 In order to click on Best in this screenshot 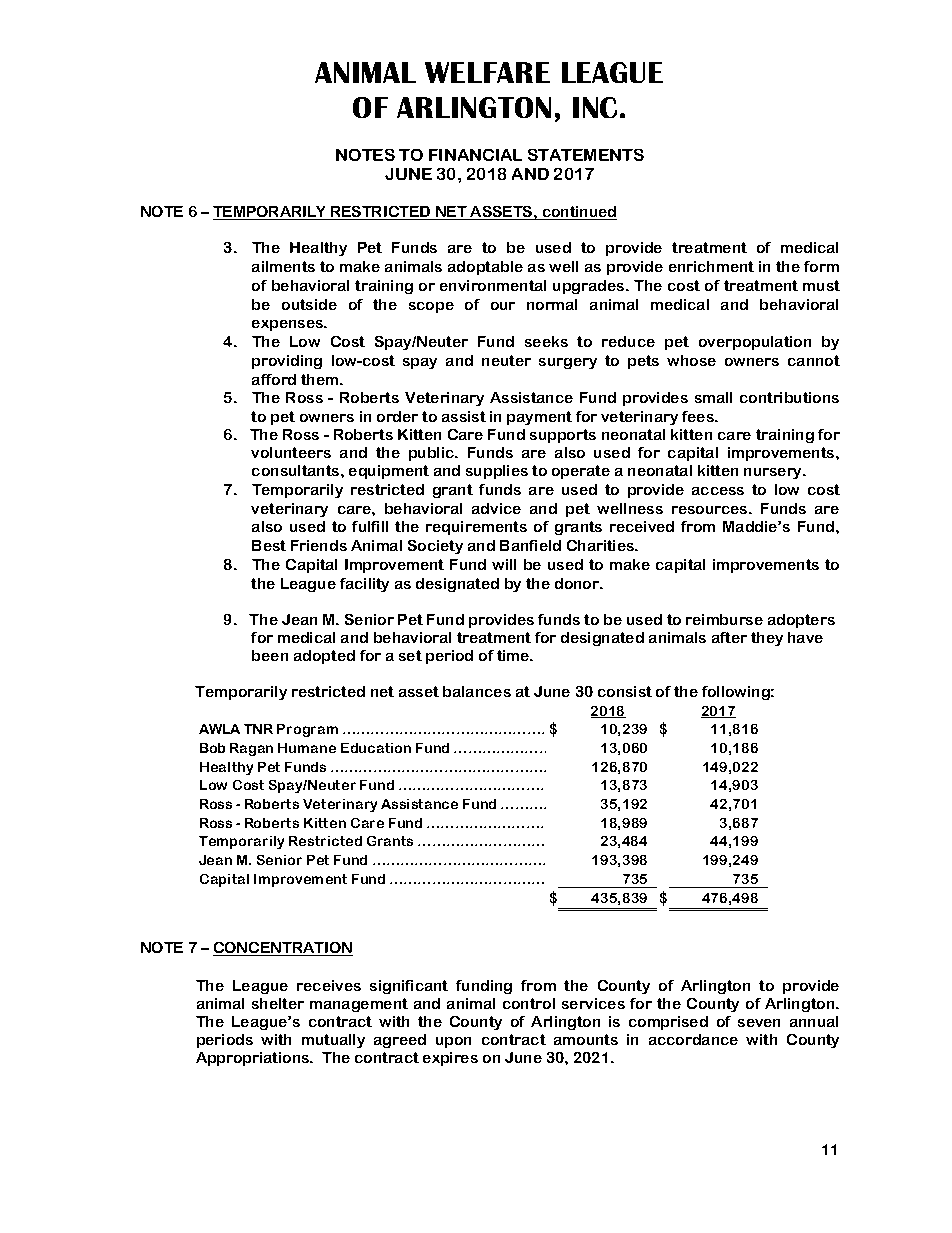, I will do `click(269, 545)`.
